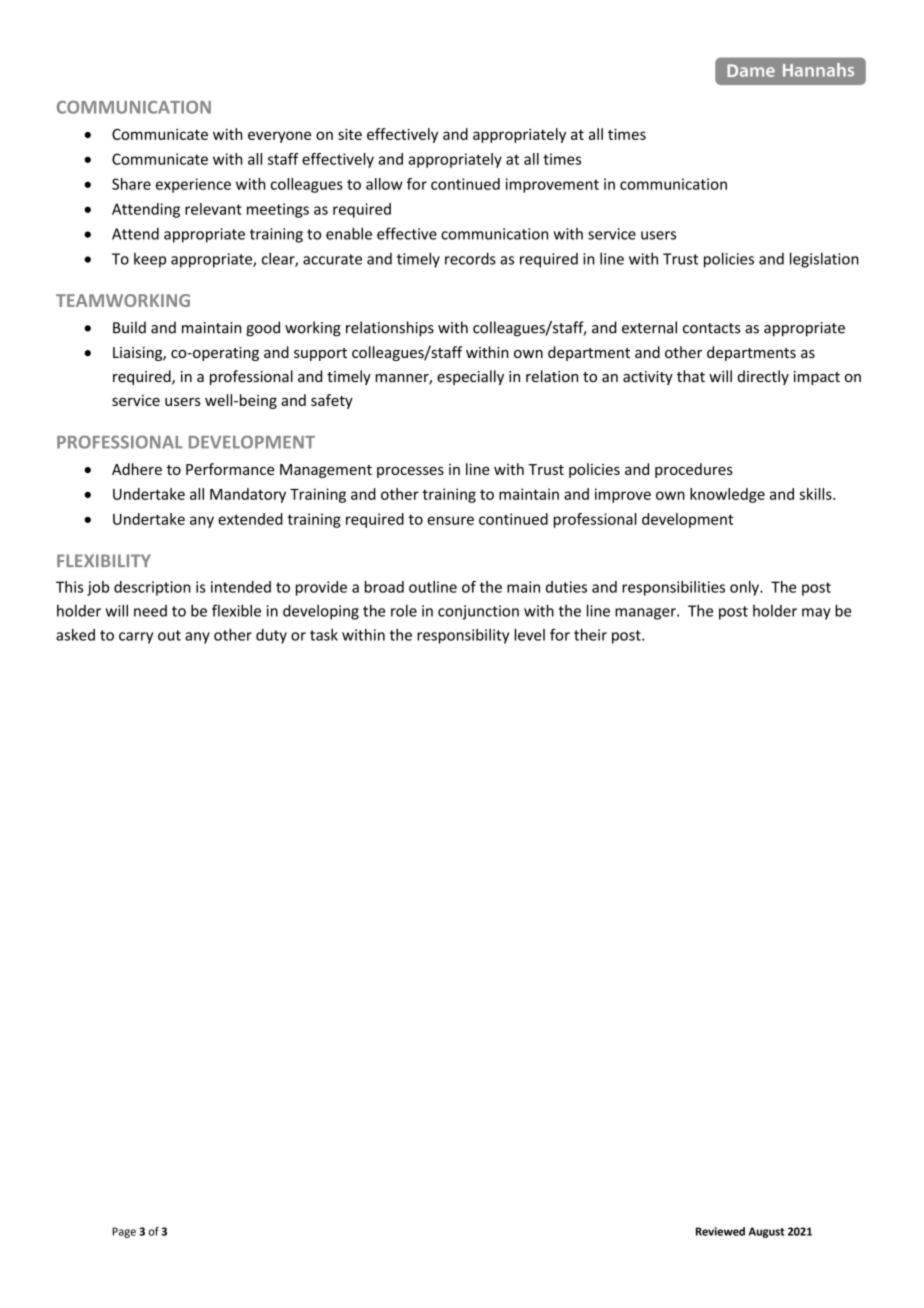 The image size is (924, 1308). What do you see at coordinates (384, 184) in the document?
I see `allow` at bounding box center [384, 184].
